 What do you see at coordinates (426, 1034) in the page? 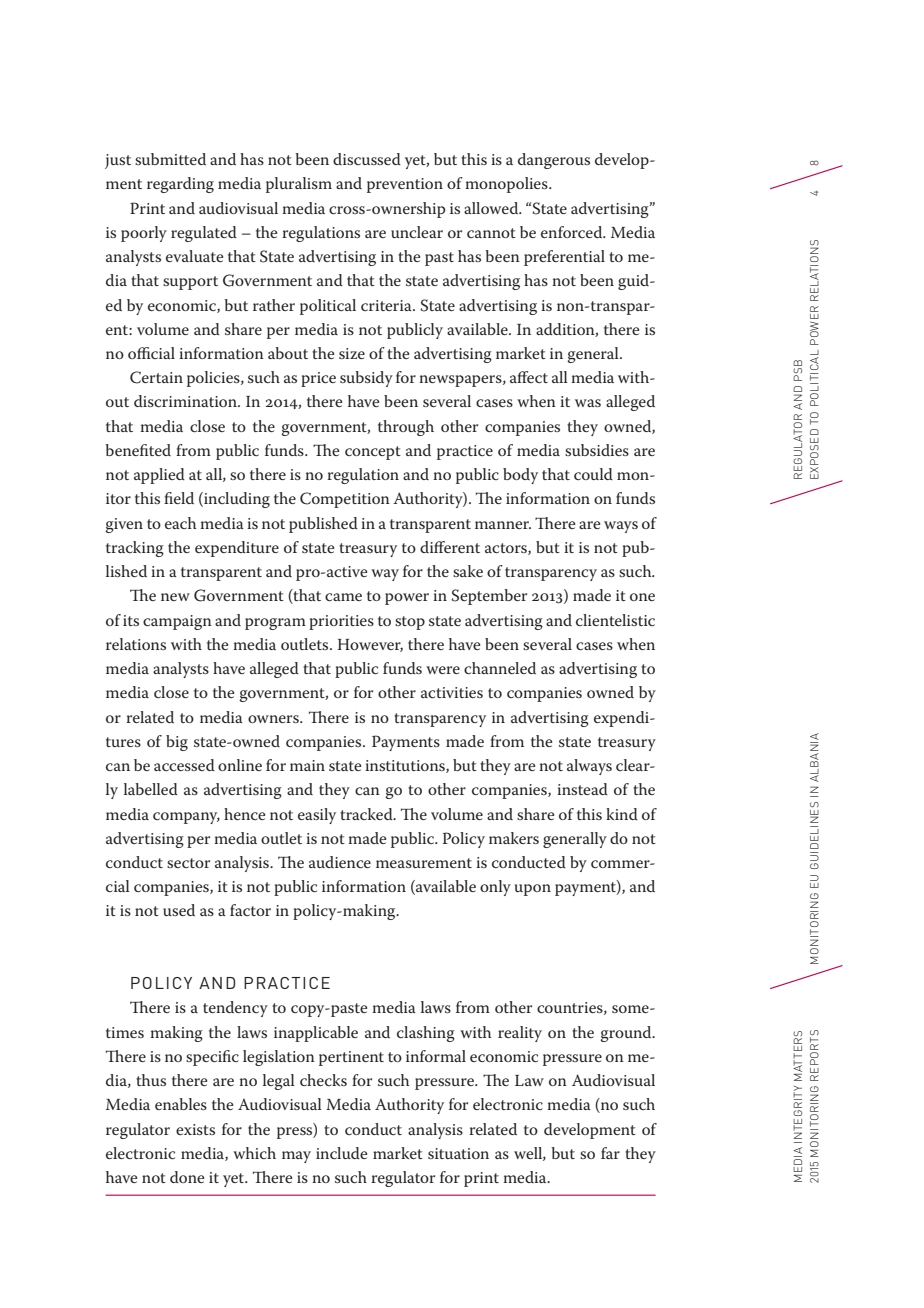
I see `clashing` at bounding box center [426, 1034].
